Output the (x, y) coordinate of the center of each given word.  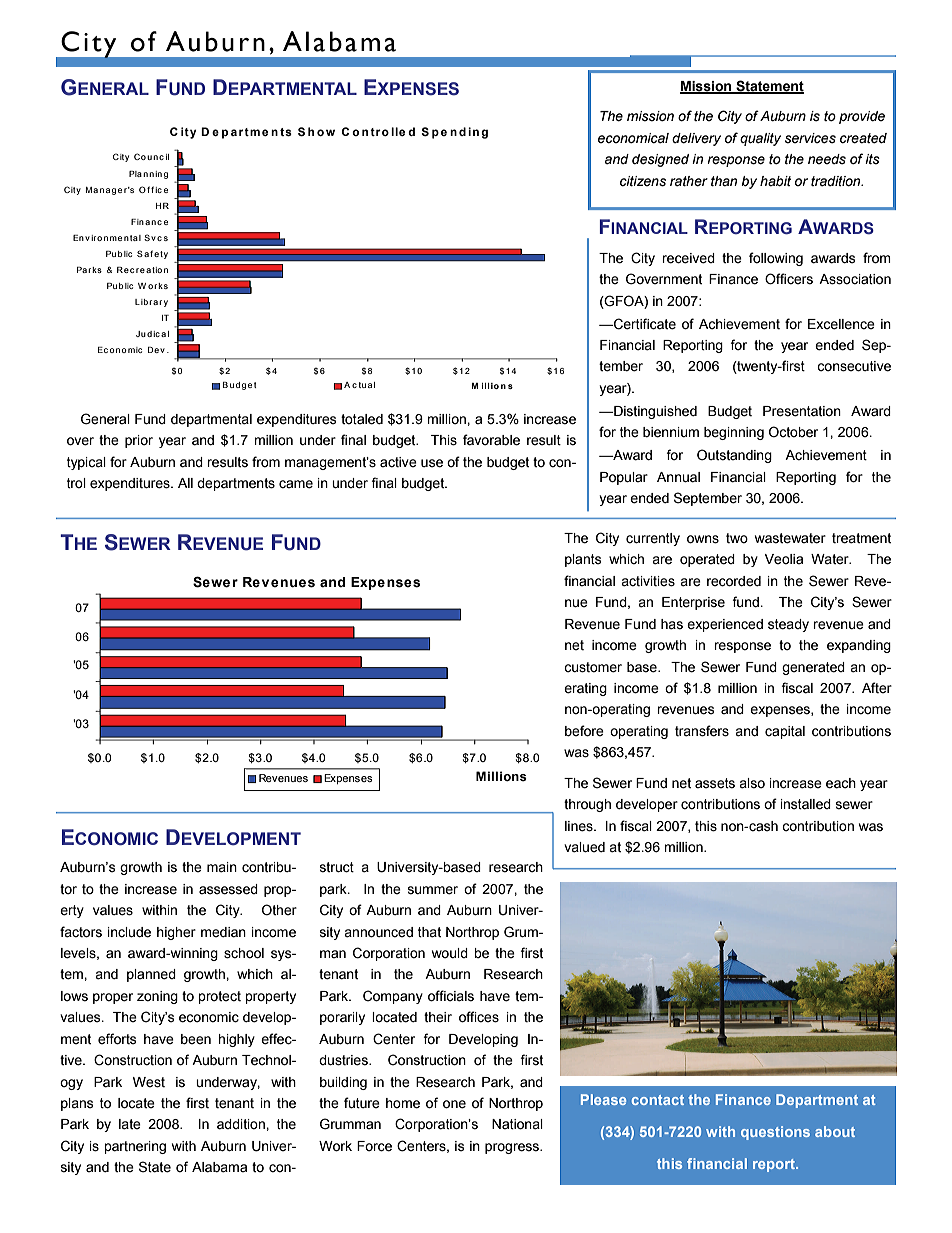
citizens (643, 181)
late (130, 1124)
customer (593, 667)
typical (86, 463)
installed (806, 804)
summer (433, 890)
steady (788, 625)
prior (139, 441)
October (793, 432)
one (454, 1104)
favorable (491, 440)
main (222, 867)
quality (760, 139)
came (296, 484)
